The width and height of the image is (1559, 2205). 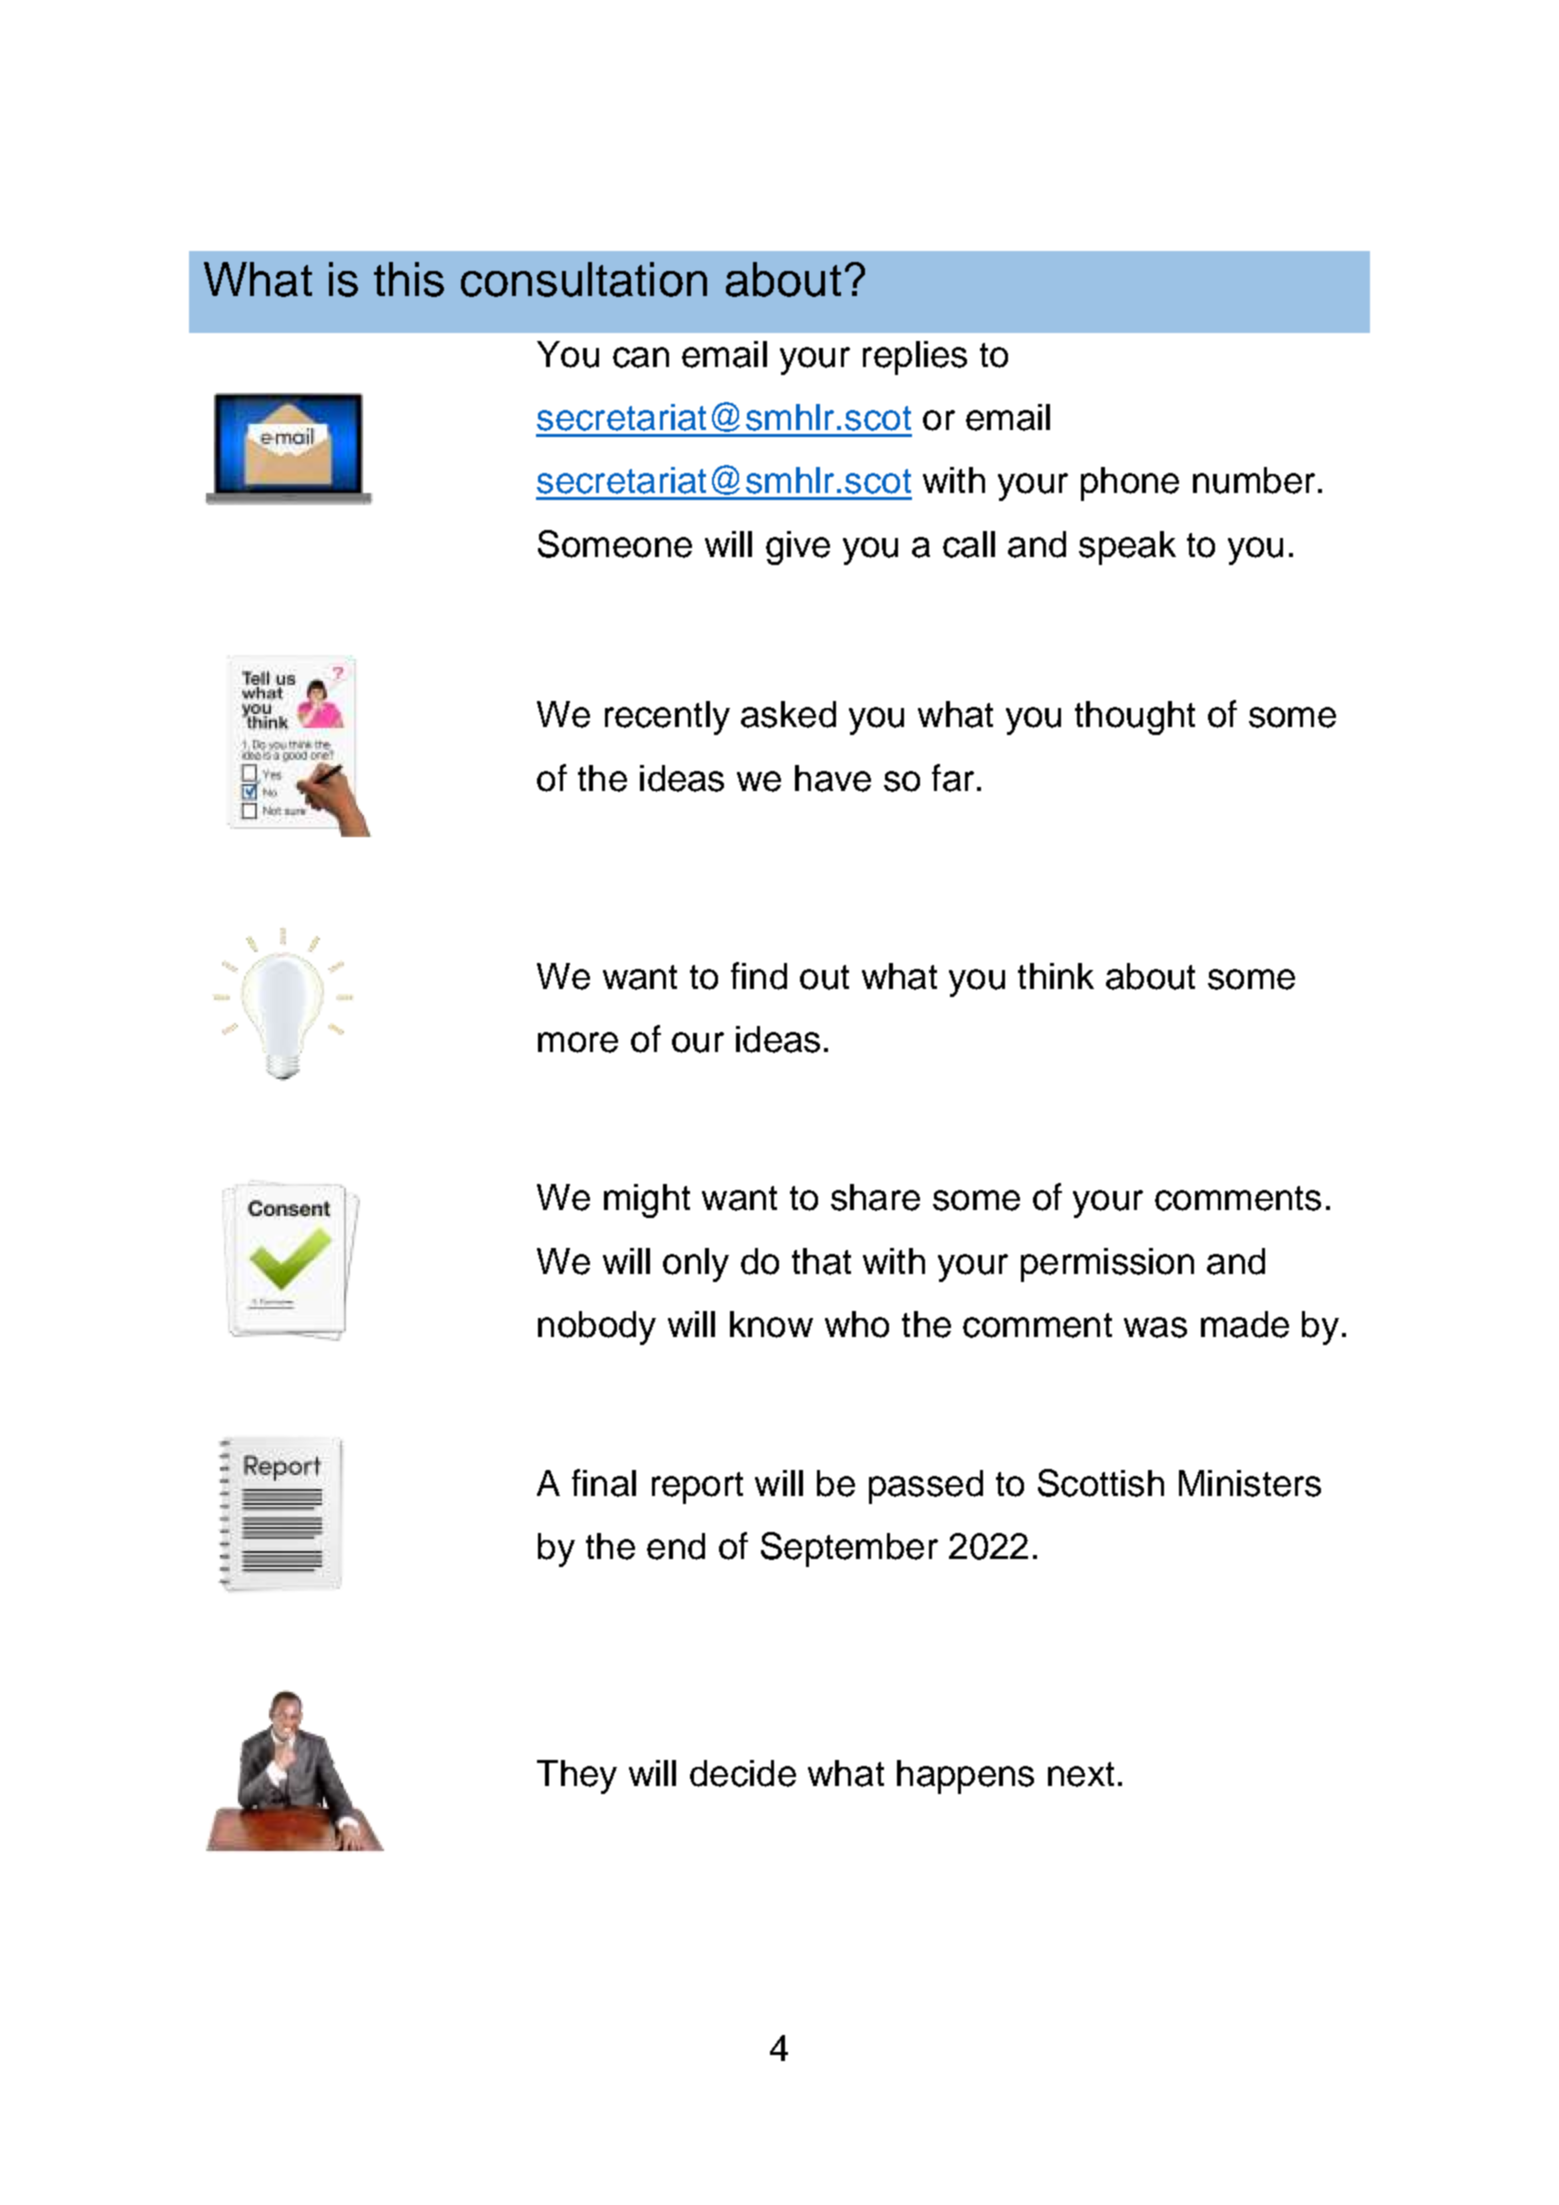 What do you see at coordinates (788, 714) in the image?
I see `asked` at bounding box center [788, 714].
